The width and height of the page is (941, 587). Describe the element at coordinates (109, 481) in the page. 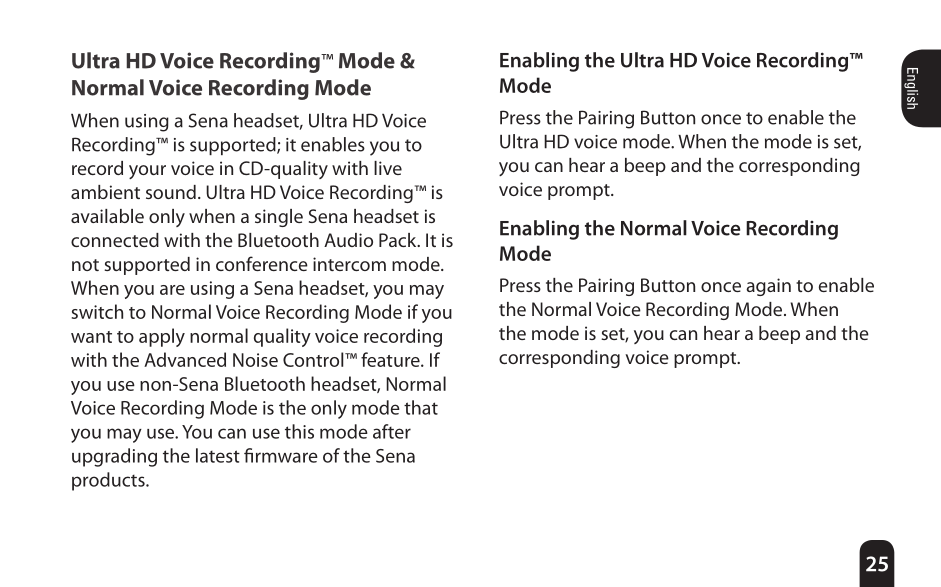

I see `products` at that location.
